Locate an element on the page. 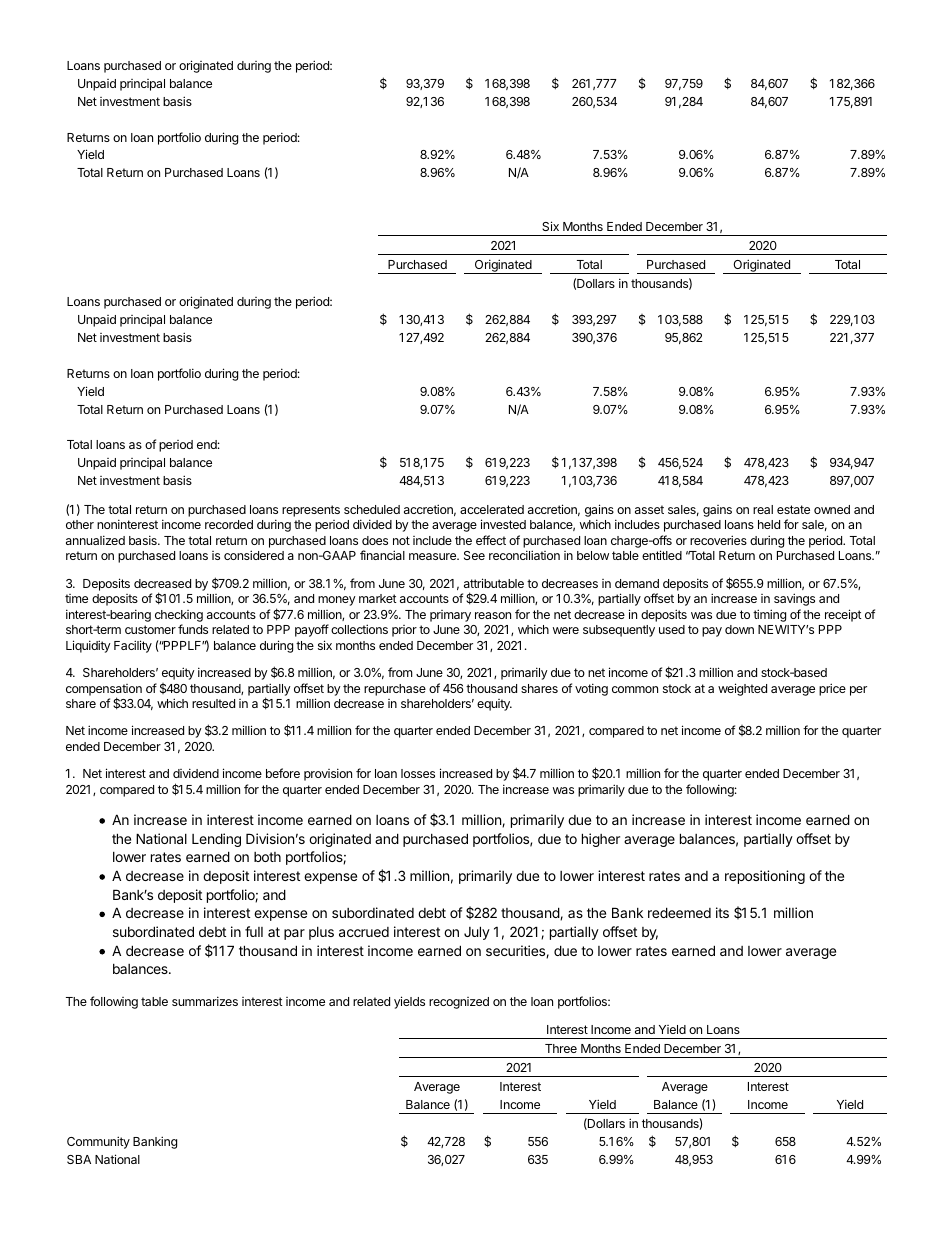 The width and height of the document is (952, 1233). recognized is located at coordinates (459, 1003).
